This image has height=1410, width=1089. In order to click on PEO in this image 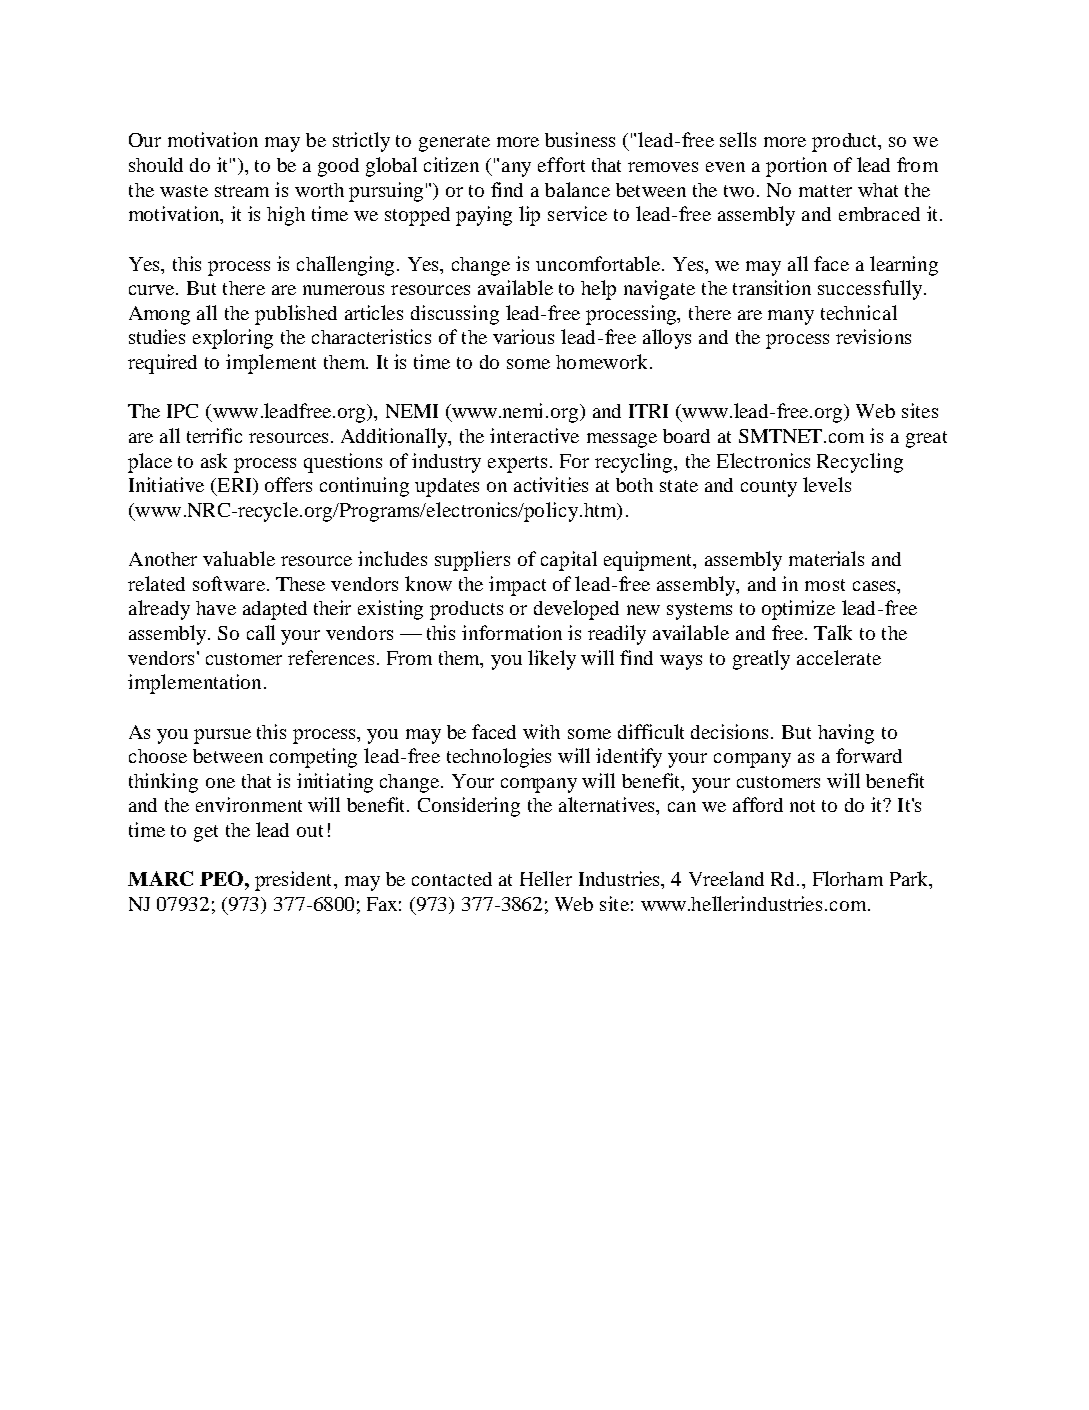, I will do `click(223, 878)`.
